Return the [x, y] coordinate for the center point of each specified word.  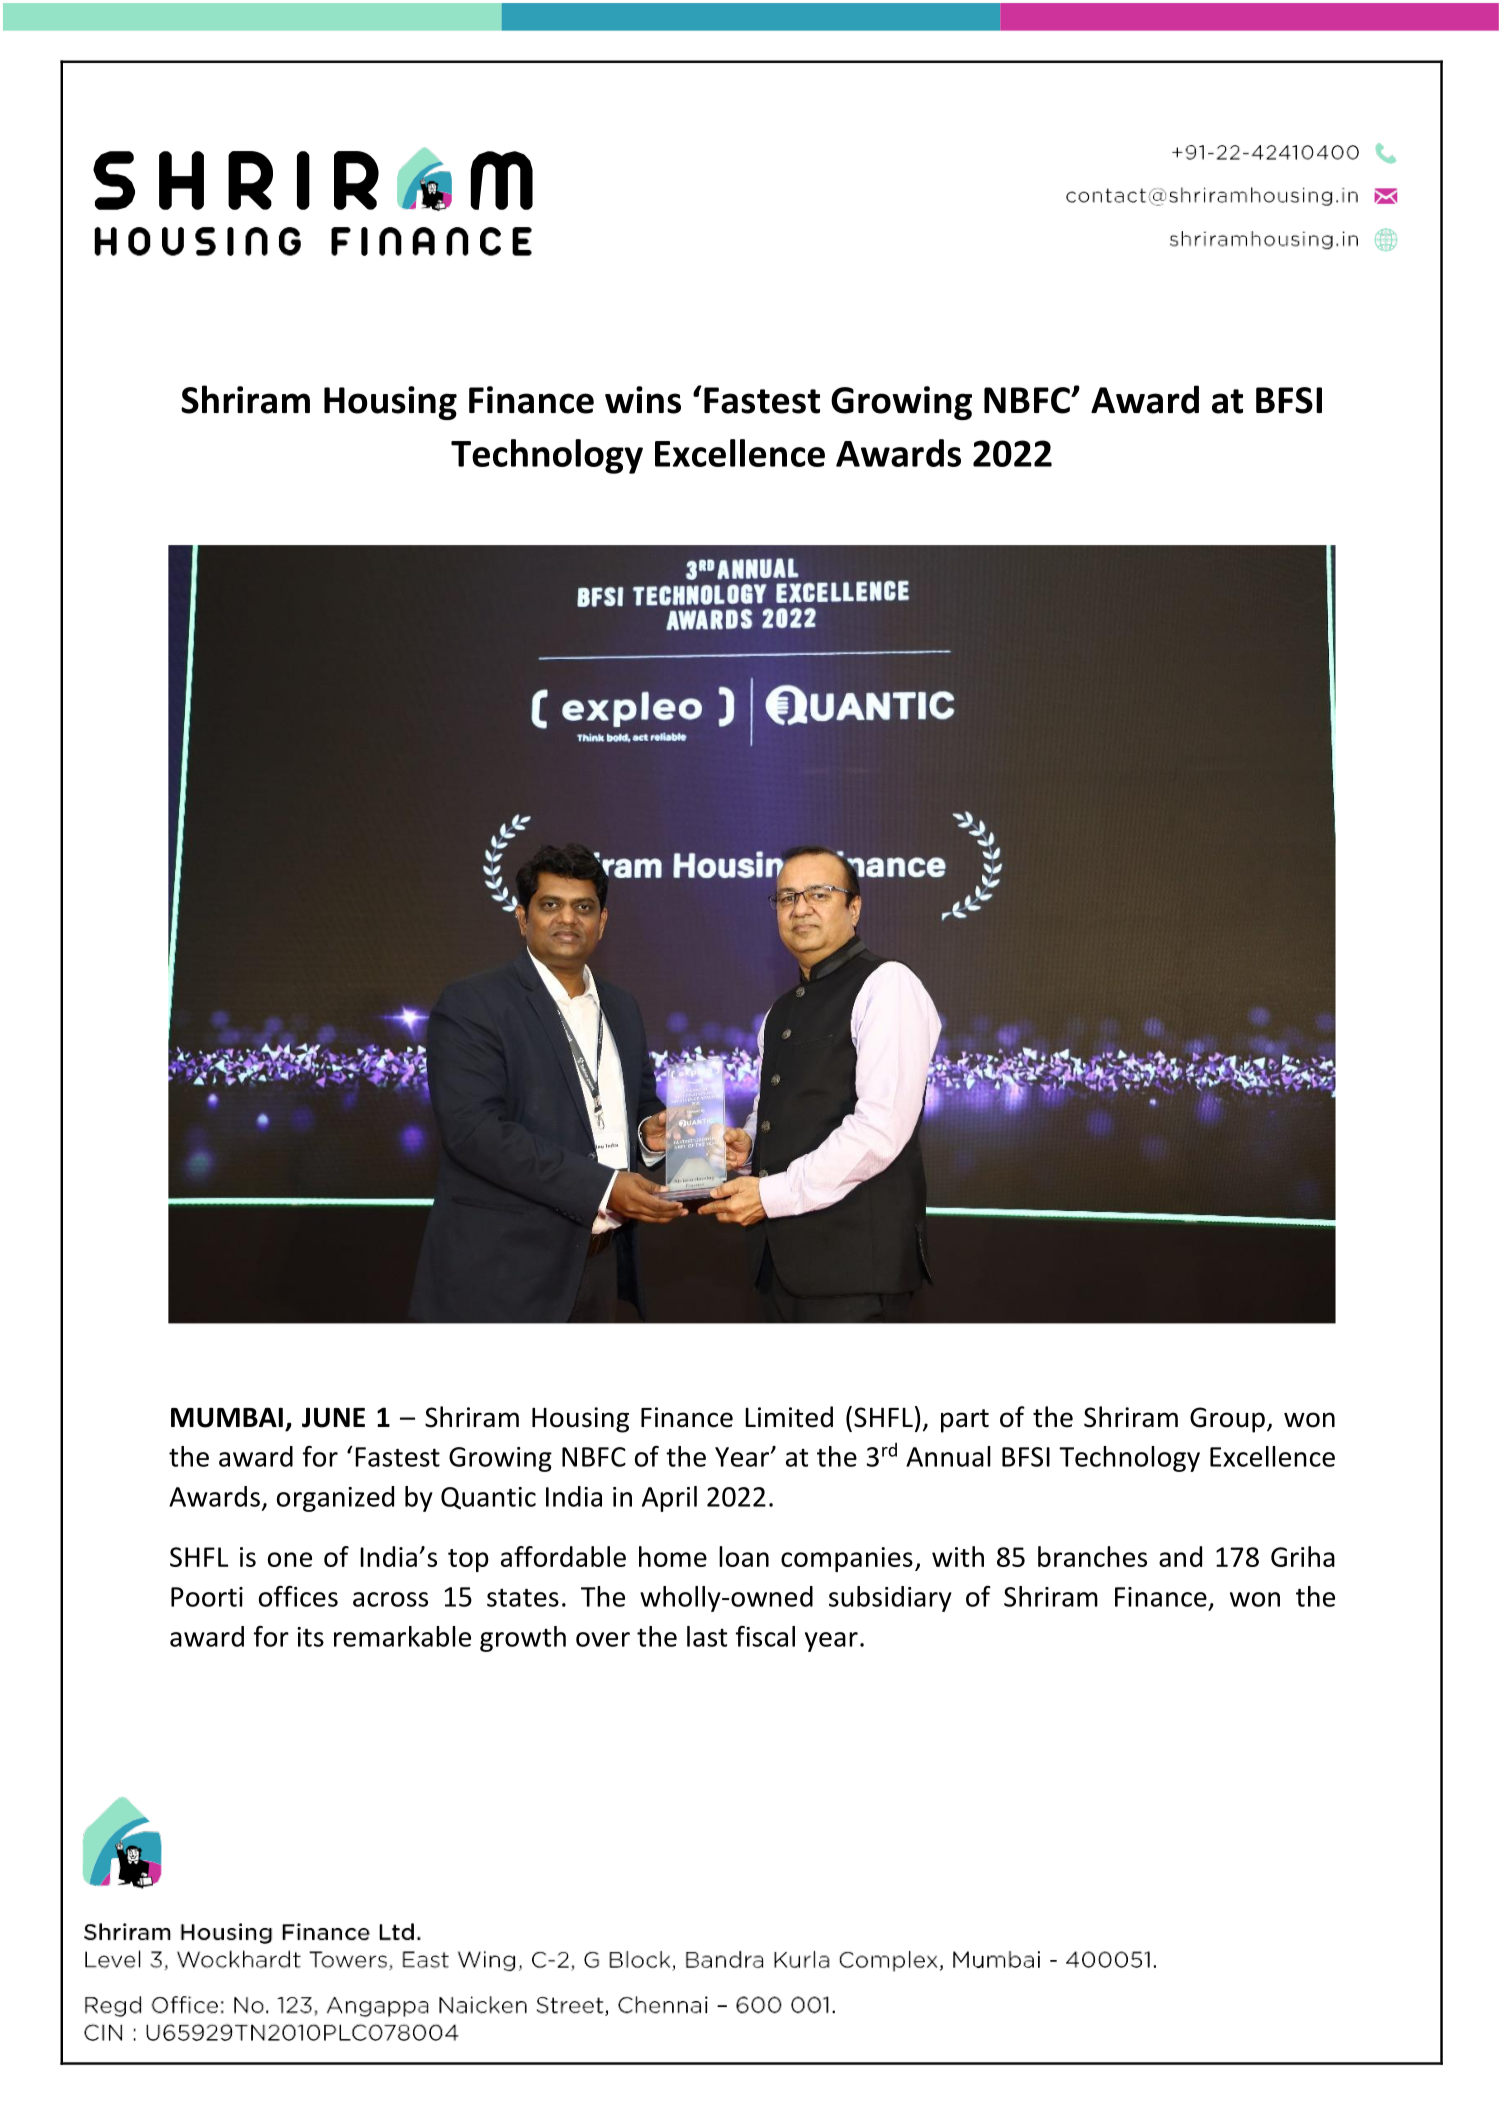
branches [1092, 1556]
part [965, 1421]
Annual [948, 1456]
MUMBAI [227, 1417]
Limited [789, 1417]
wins [643, 400]
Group [1227, 1420]
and [1180, 1556]
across [390, 1599]
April [669, 1499]
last [707, 1636]
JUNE [333, 1417]
